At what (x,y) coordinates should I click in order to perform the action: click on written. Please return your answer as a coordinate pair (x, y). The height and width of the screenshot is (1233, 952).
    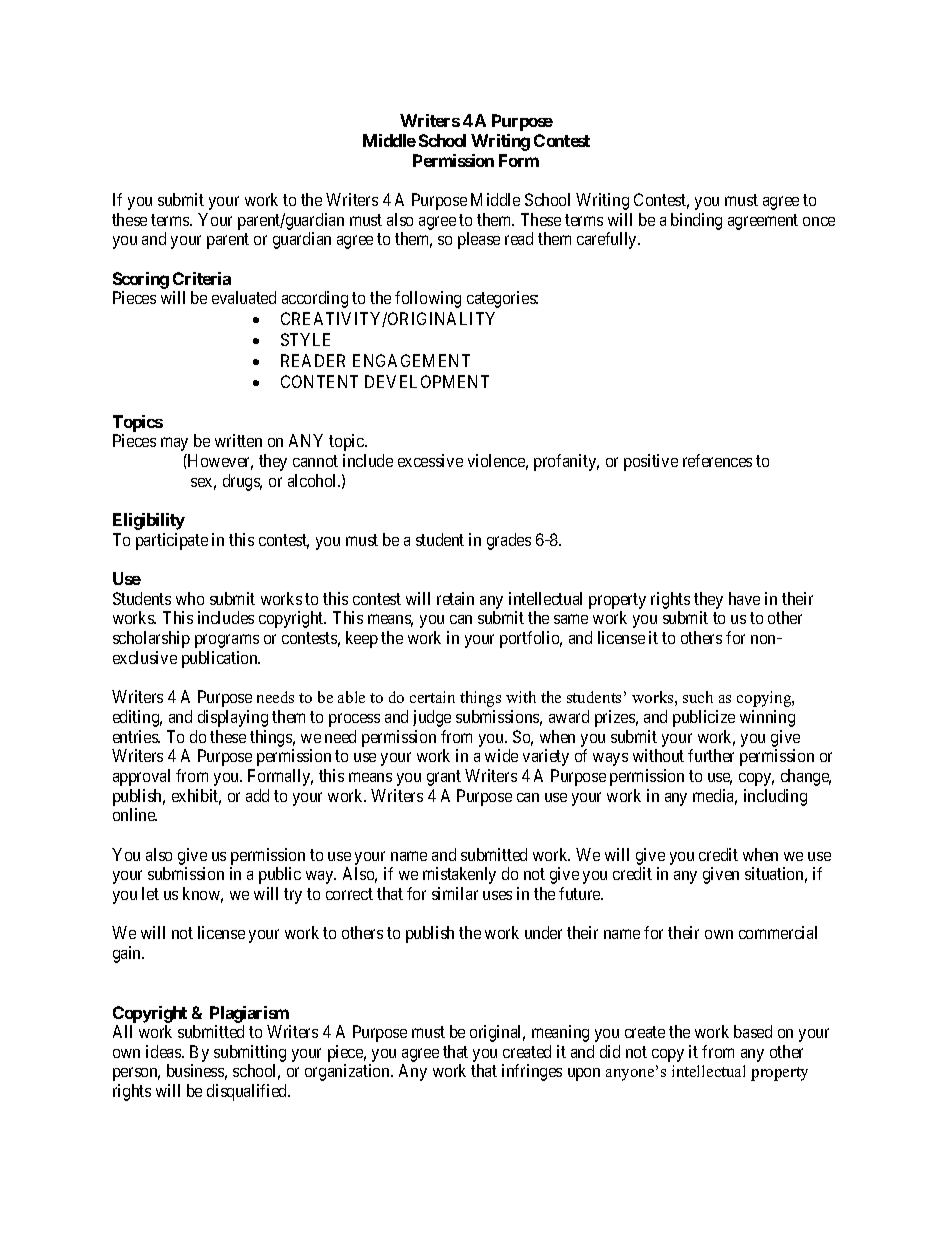
    Looking at the image, I should click on (238, 440).
